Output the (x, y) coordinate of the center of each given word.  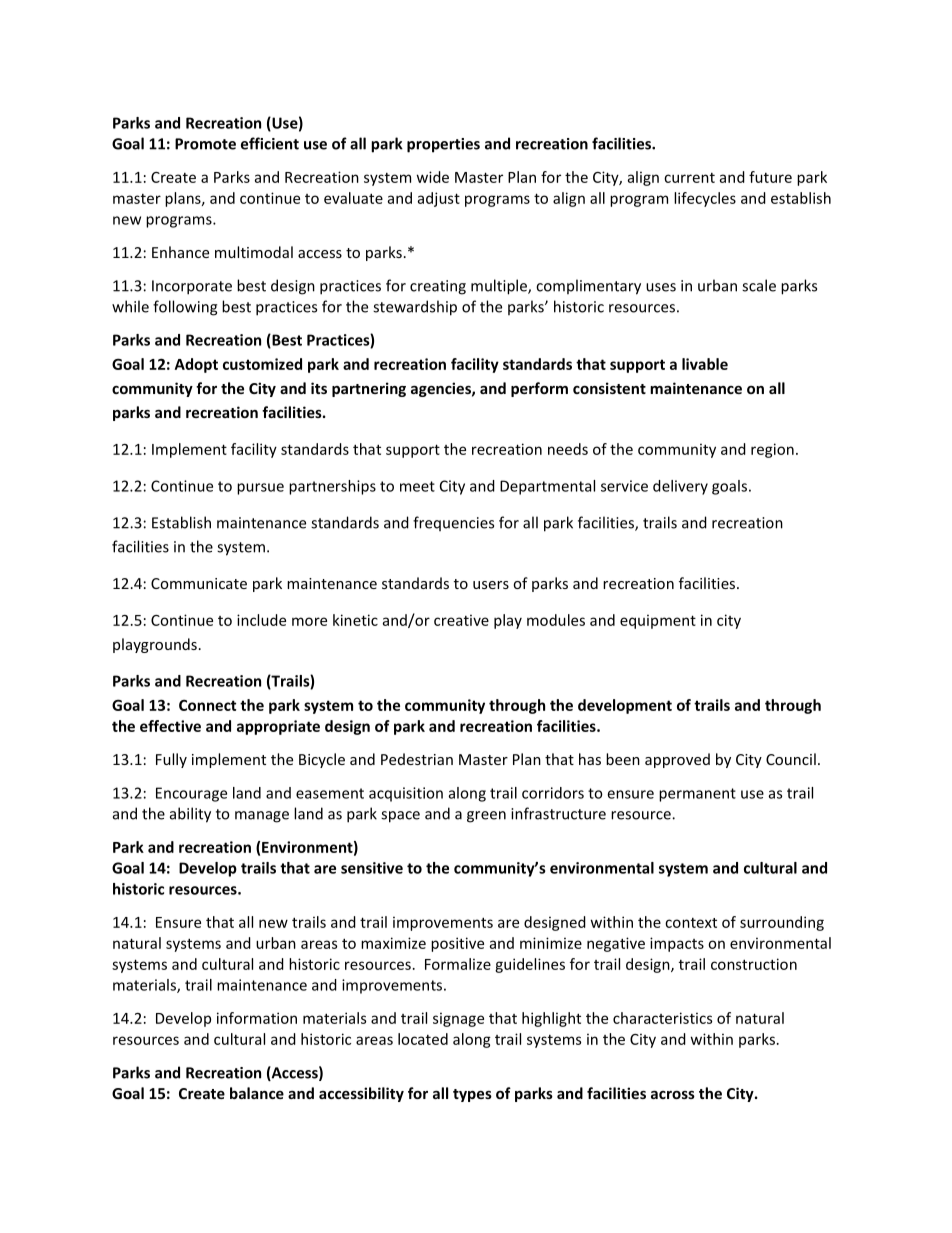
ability (190, 815)
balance (257, 1093)
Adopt (196, 365)
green (486, 817)
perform (539, 389)
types (472, 1095)
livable (705, 364)
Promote (205, 144)
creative (461, 620)
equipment (658, 621)
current (689, 178)
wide (433, 177)
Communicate (199, 583)
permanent (697, 795)
